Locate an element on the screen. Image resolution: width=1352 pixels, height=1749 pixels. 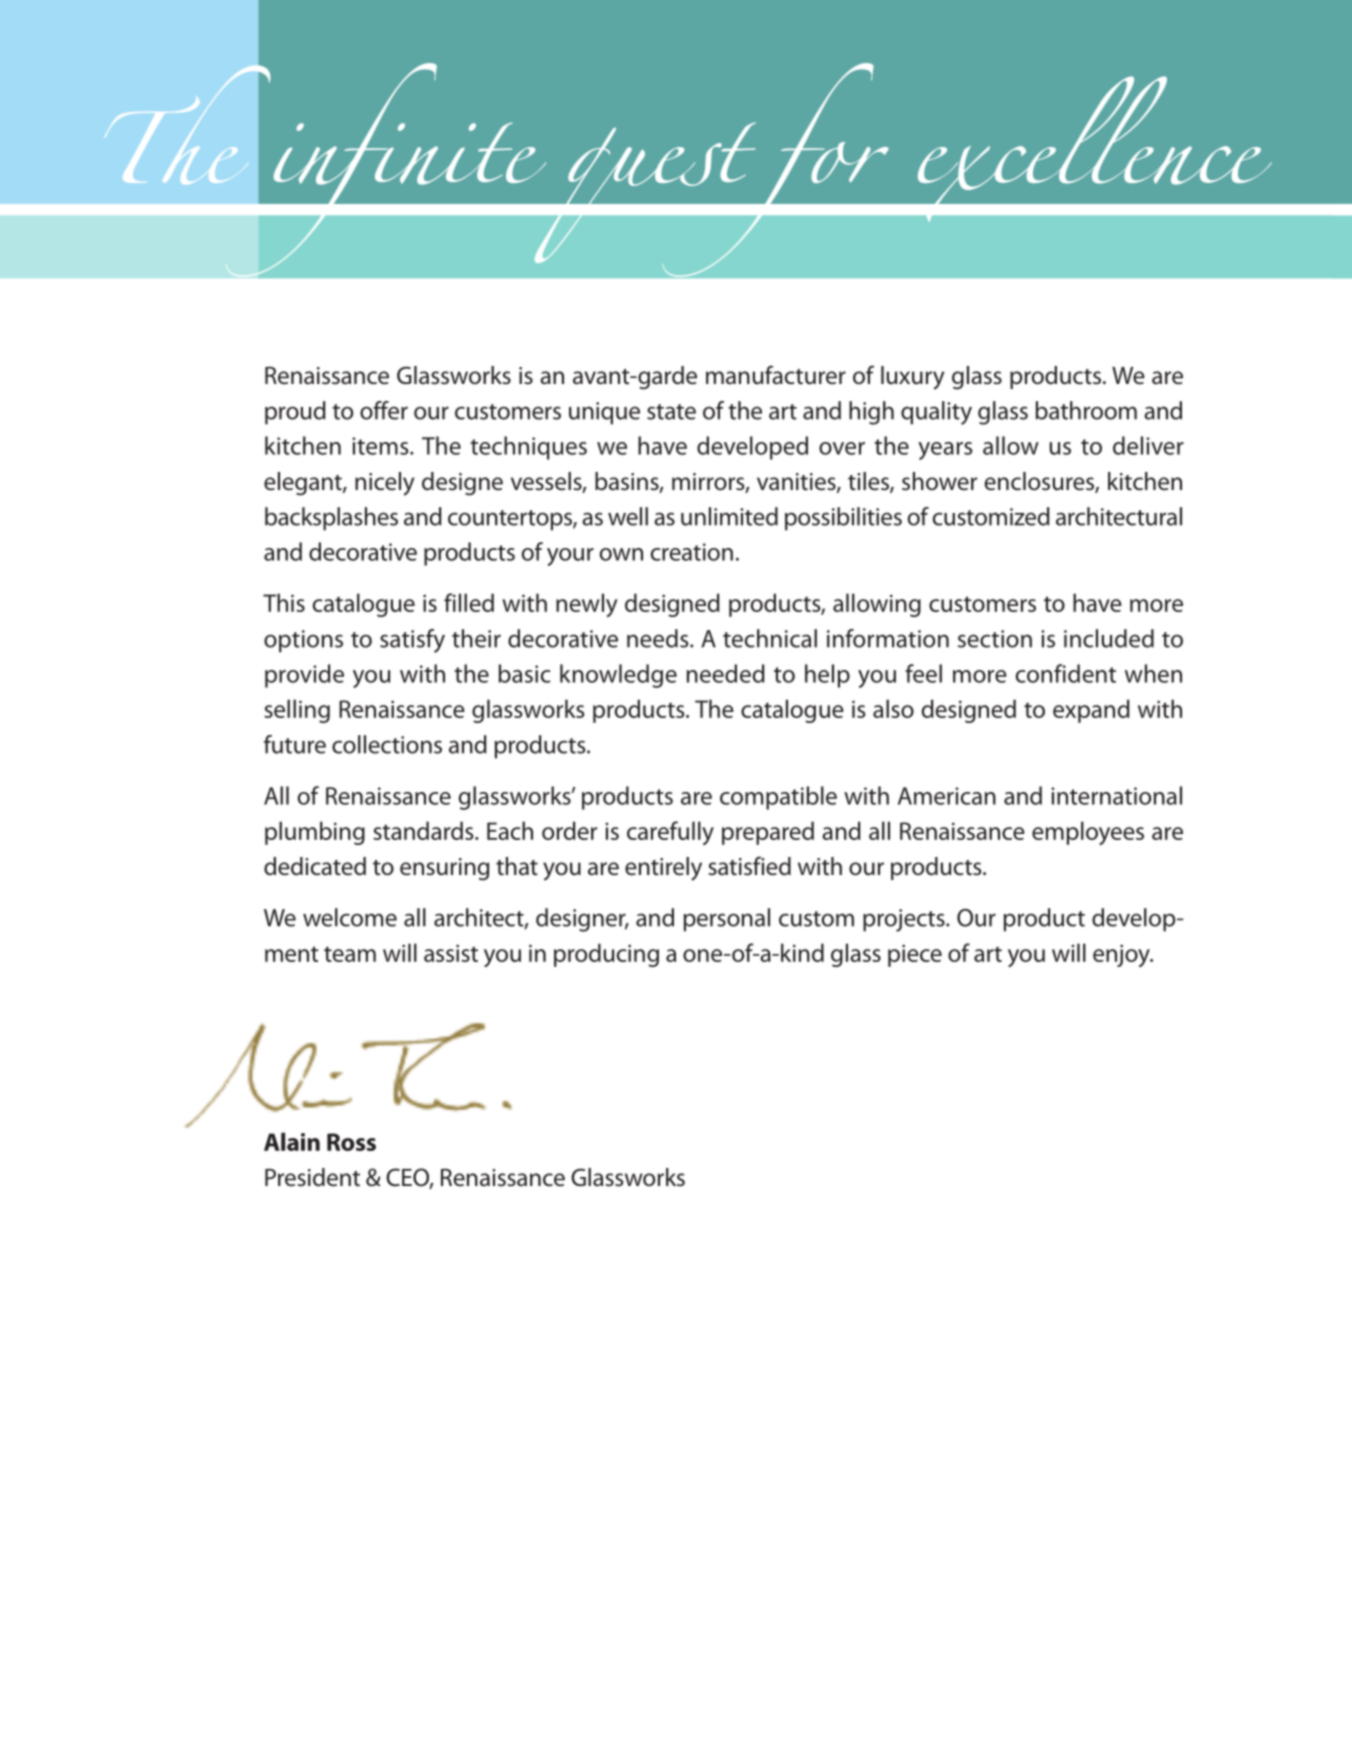
piece is located at coordinates (915, 955).
